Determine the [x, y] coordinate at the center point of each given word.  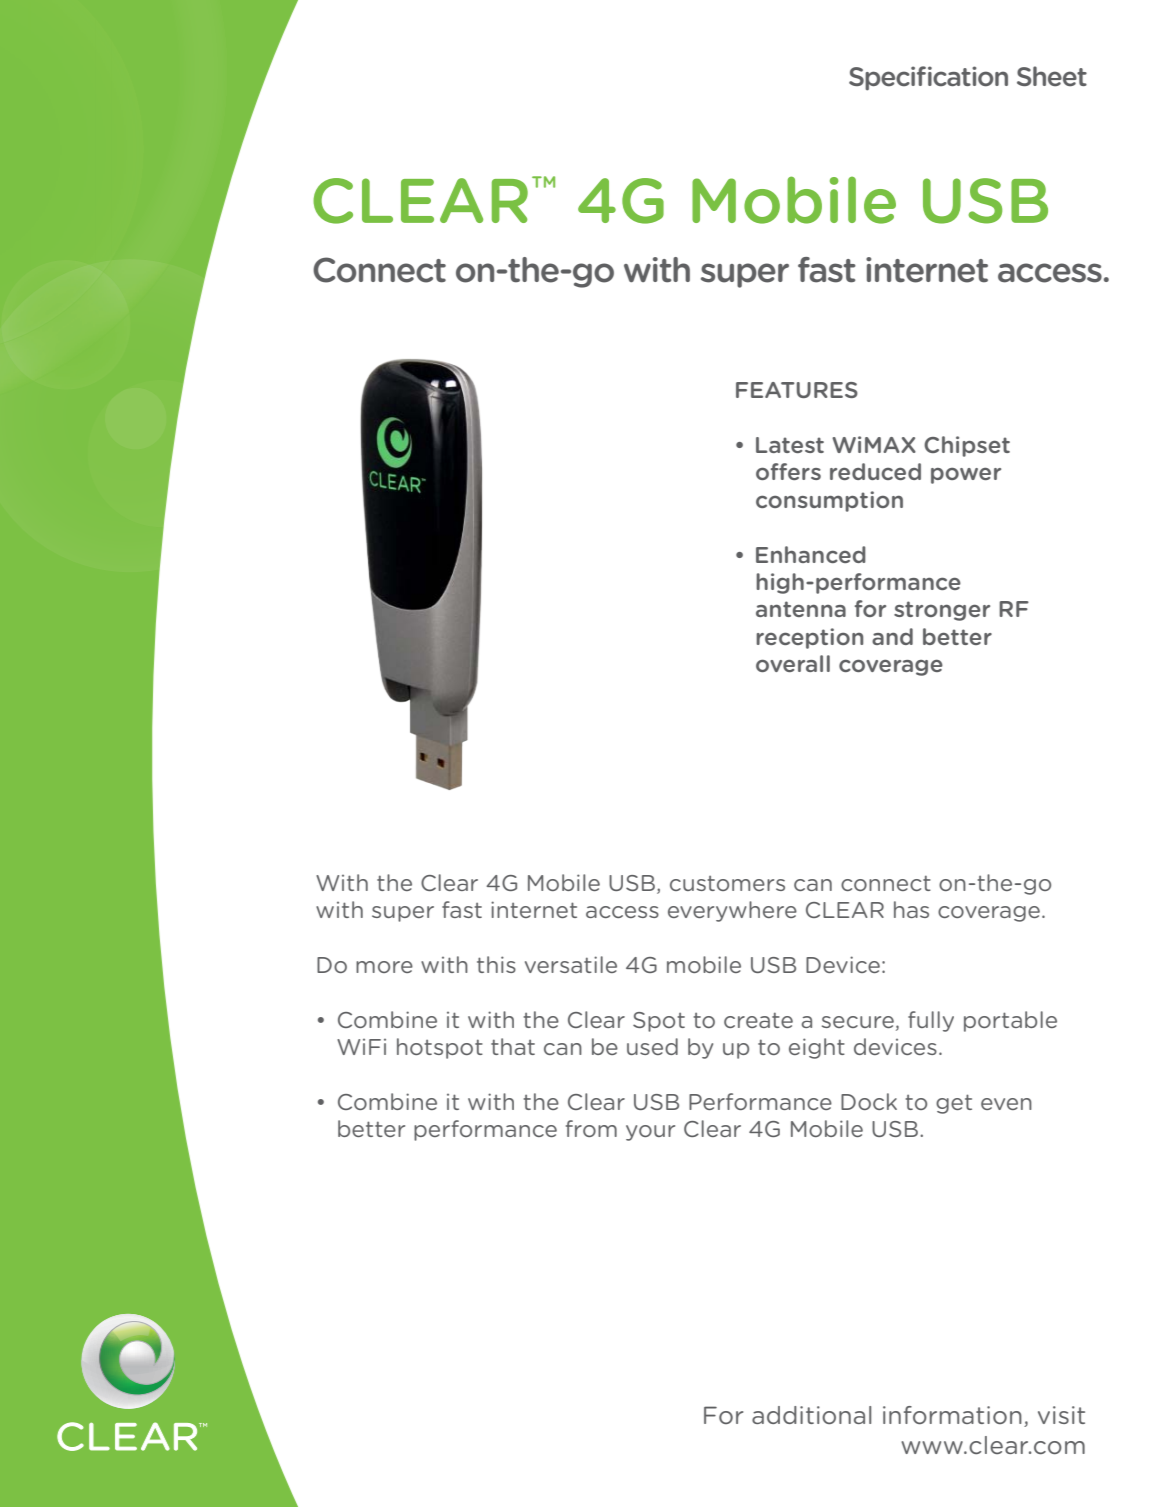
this [496, 964]
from [591, 1128]
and [892, 636]
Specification [928, 78]
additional [811, 1415]
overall [793, 663]
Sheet [1052, 76]
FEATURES [797, 390]
